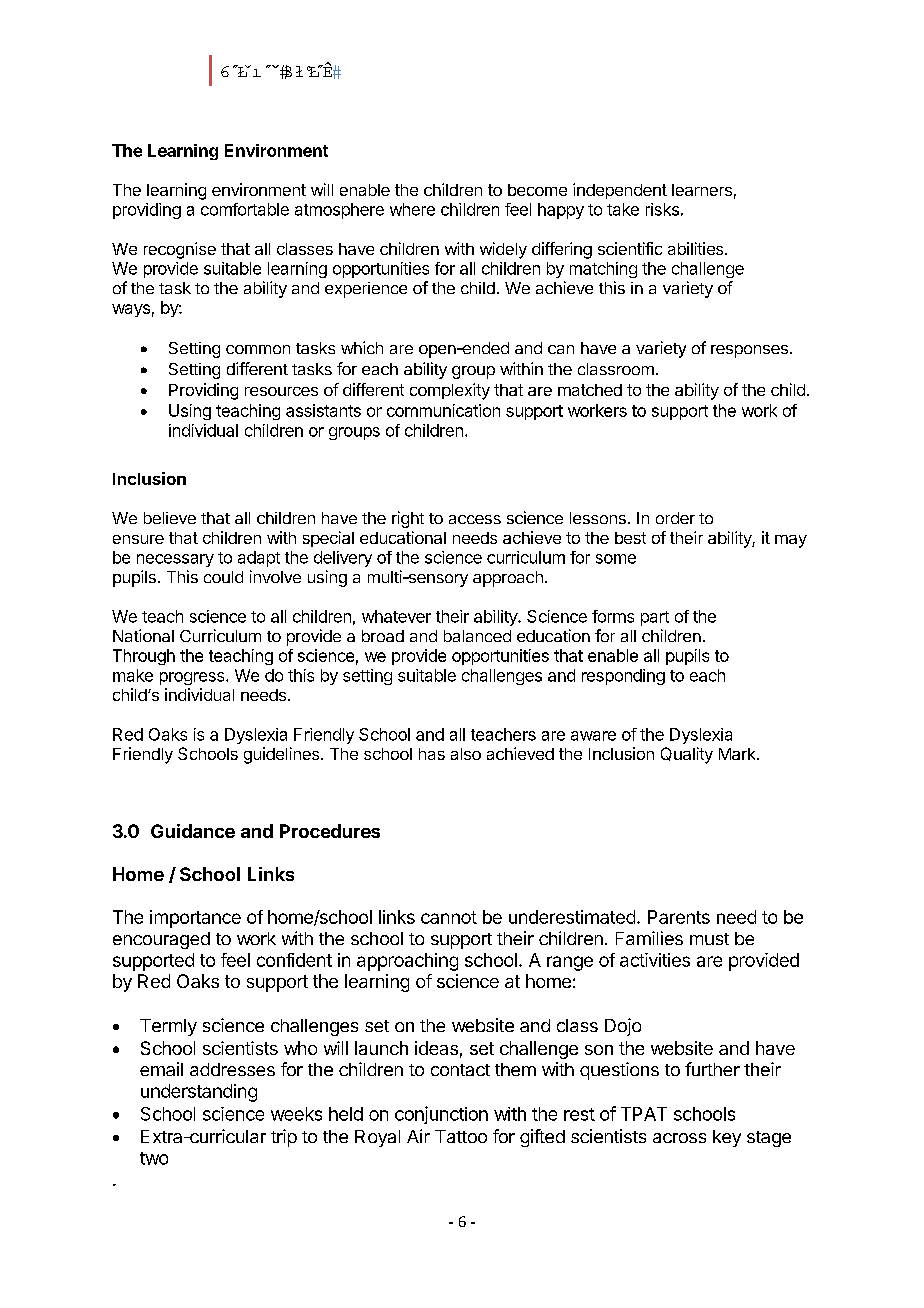 Image resolution: width=924 pixels, height=1308 pixels. What do you see at coordinates (245, 209) in the document?
I see `comfortable` at bounding box center [245, 209].
